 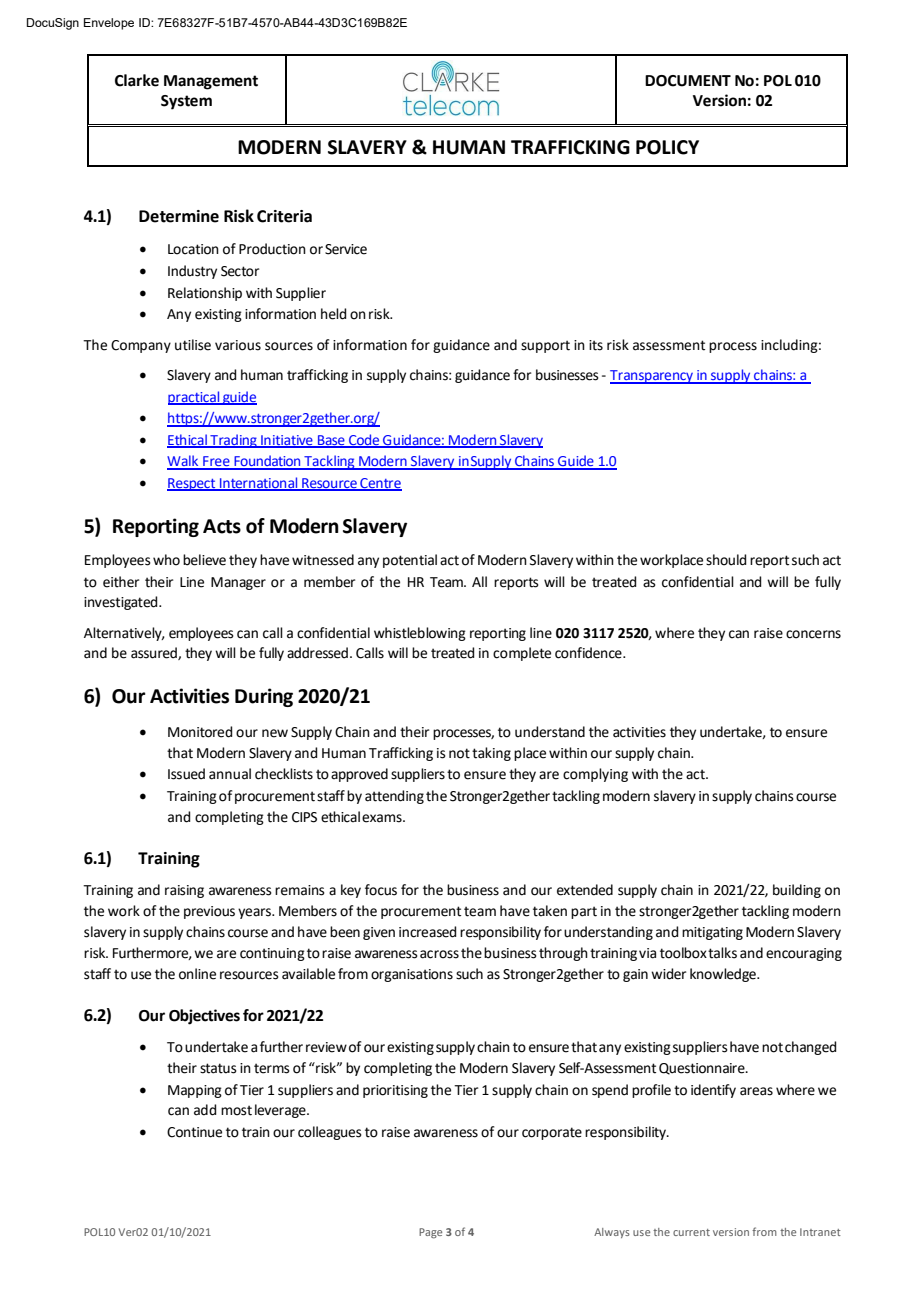 I want to click on concerns, so click(x=813, y=634).
